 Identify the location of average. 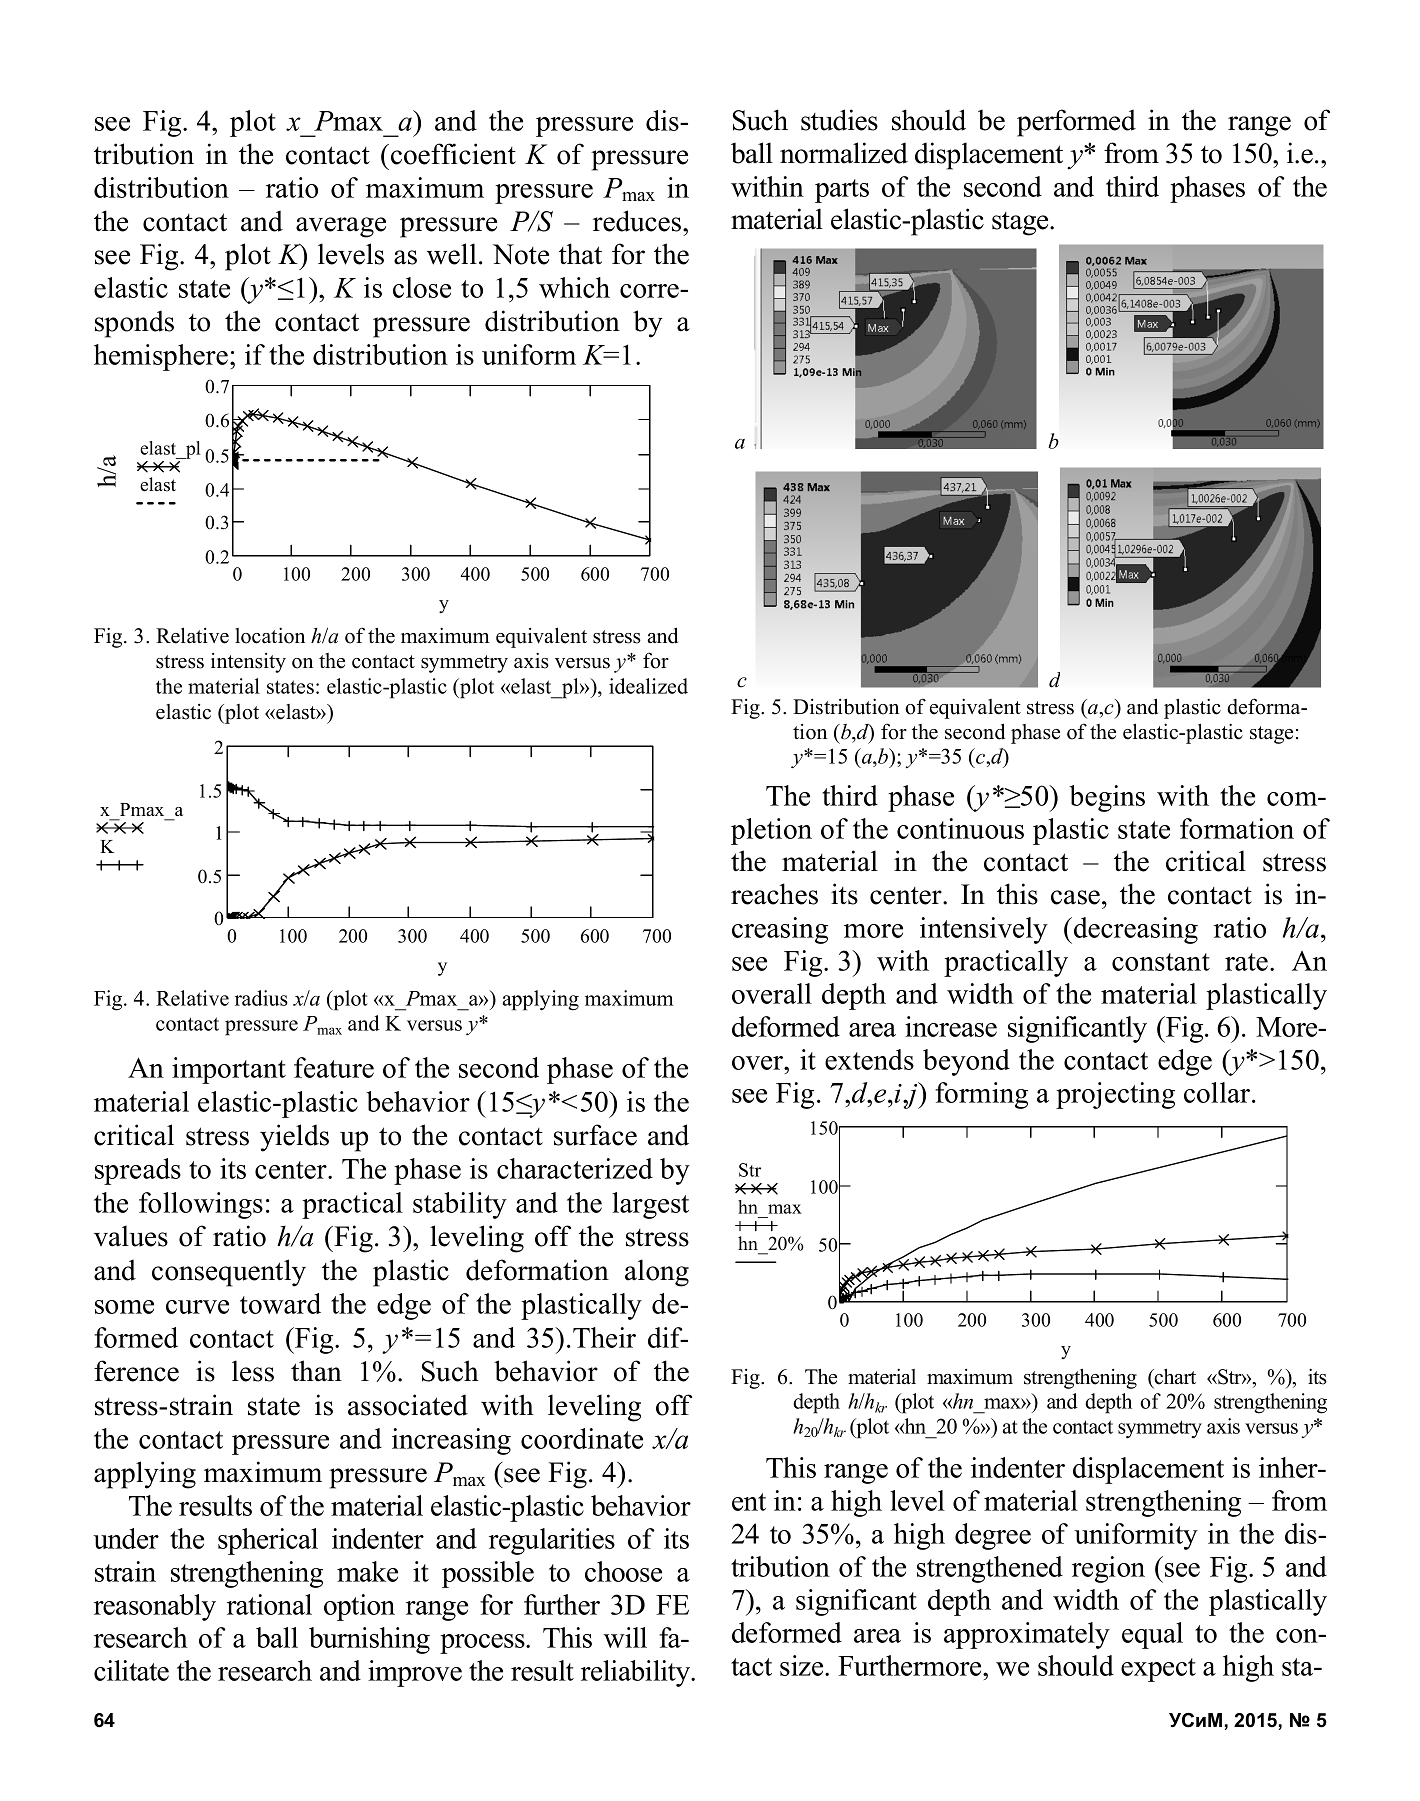
(341, 227).
